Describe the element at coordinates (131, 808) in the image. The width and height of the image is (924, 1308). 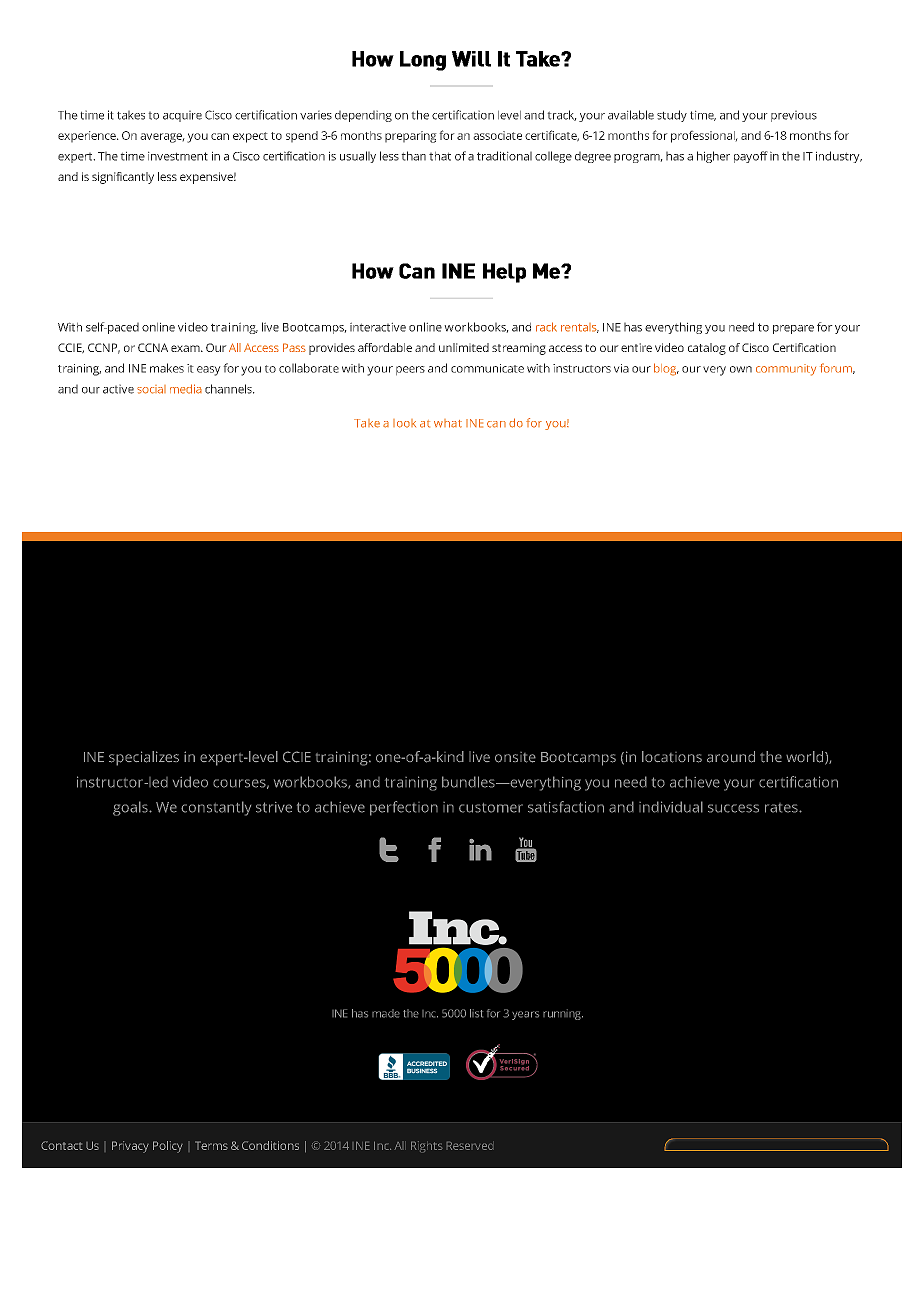
I see `goals` at that location.
